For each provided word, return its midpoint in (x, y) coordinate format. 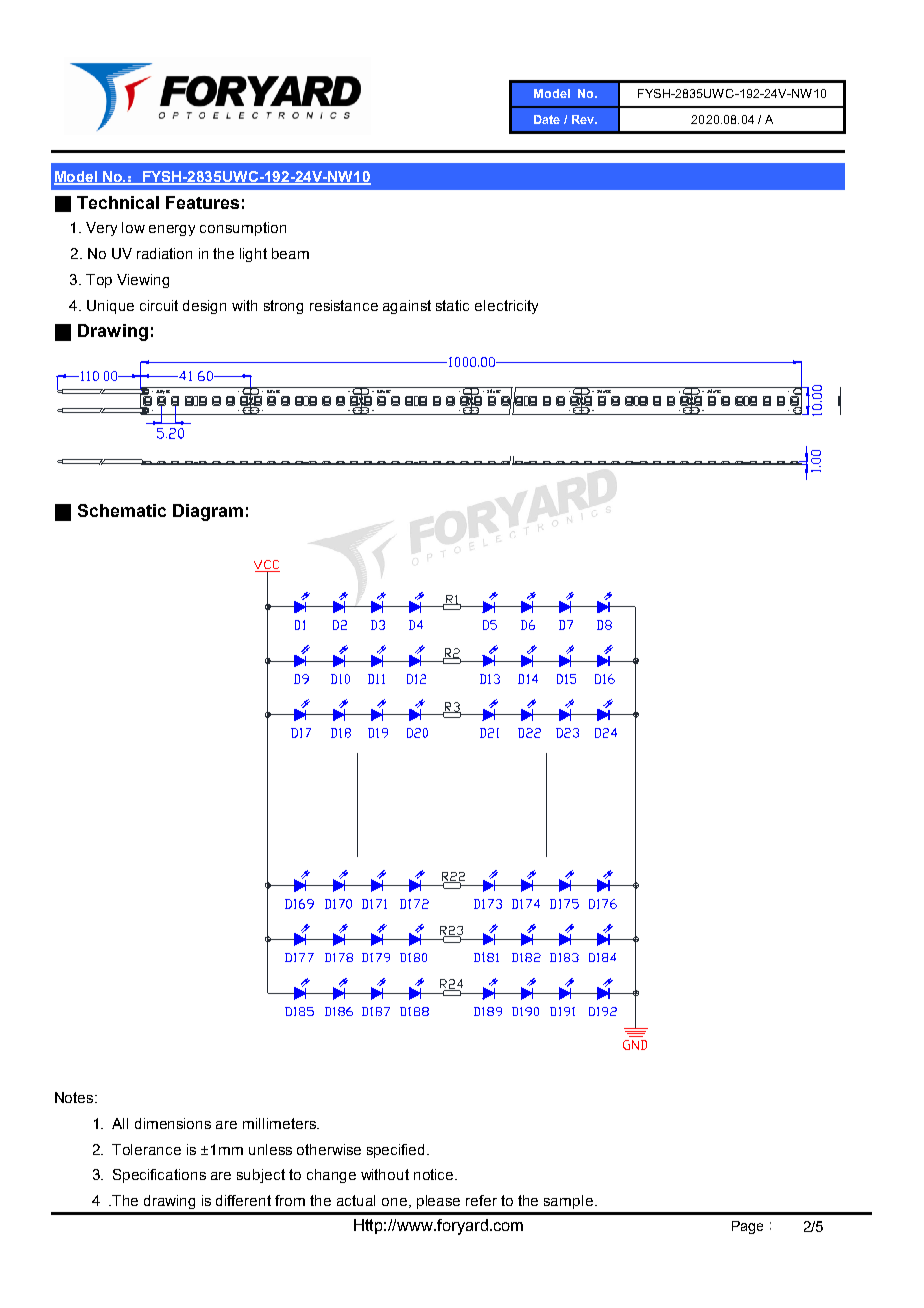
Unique (110, 307)
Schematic (122, 510)
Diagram (208, 512)
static (452, 305)
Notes (75, 1097)
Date (547, 119)
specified (397, 1151)
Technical (118, 202)
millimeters (280, 1123)
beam (290, 253)
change (331, 1176)
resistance (344, 305)
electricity (506, 307)
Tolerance (146, 1149)
